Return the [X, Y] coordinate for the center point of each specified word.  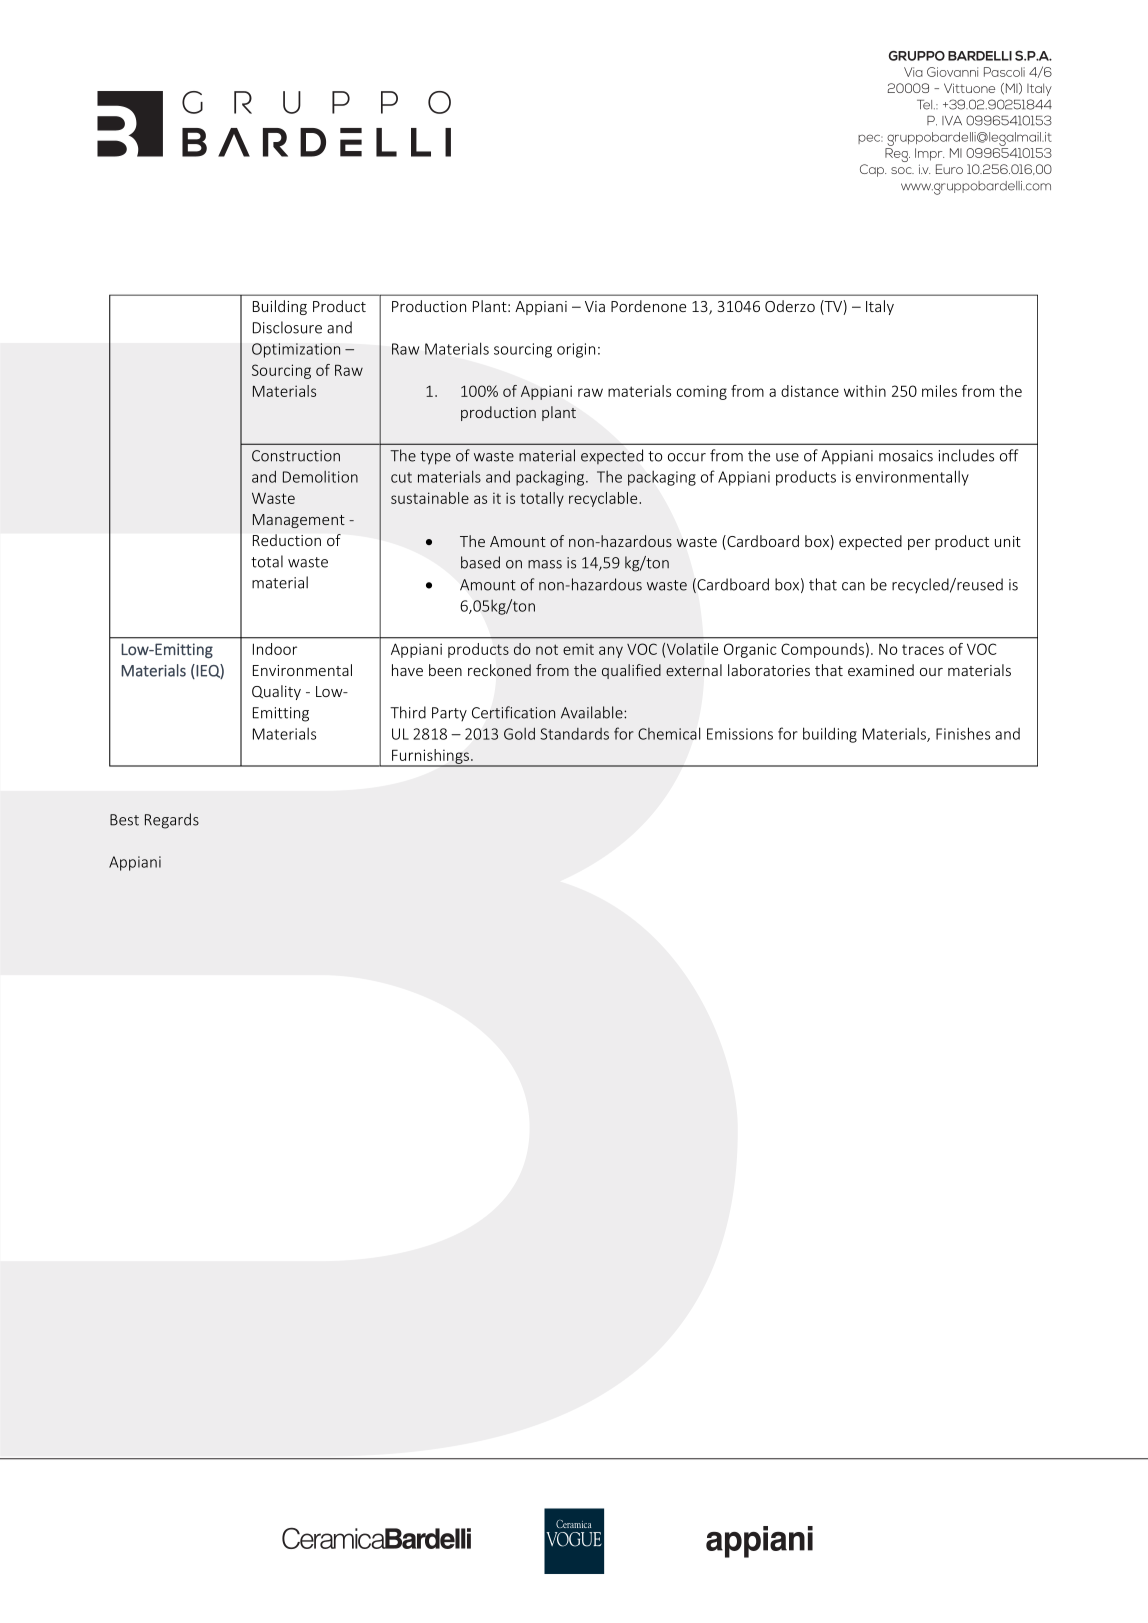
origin [576, 350]
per [919, 544]
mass [545, 564]
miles [939, 391]
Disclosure [287, 327]
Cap [873, 170]
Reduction [287, 540]
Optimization [296, 350]
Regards [172, 821]
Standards [574, 734]
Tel [926, 105]
